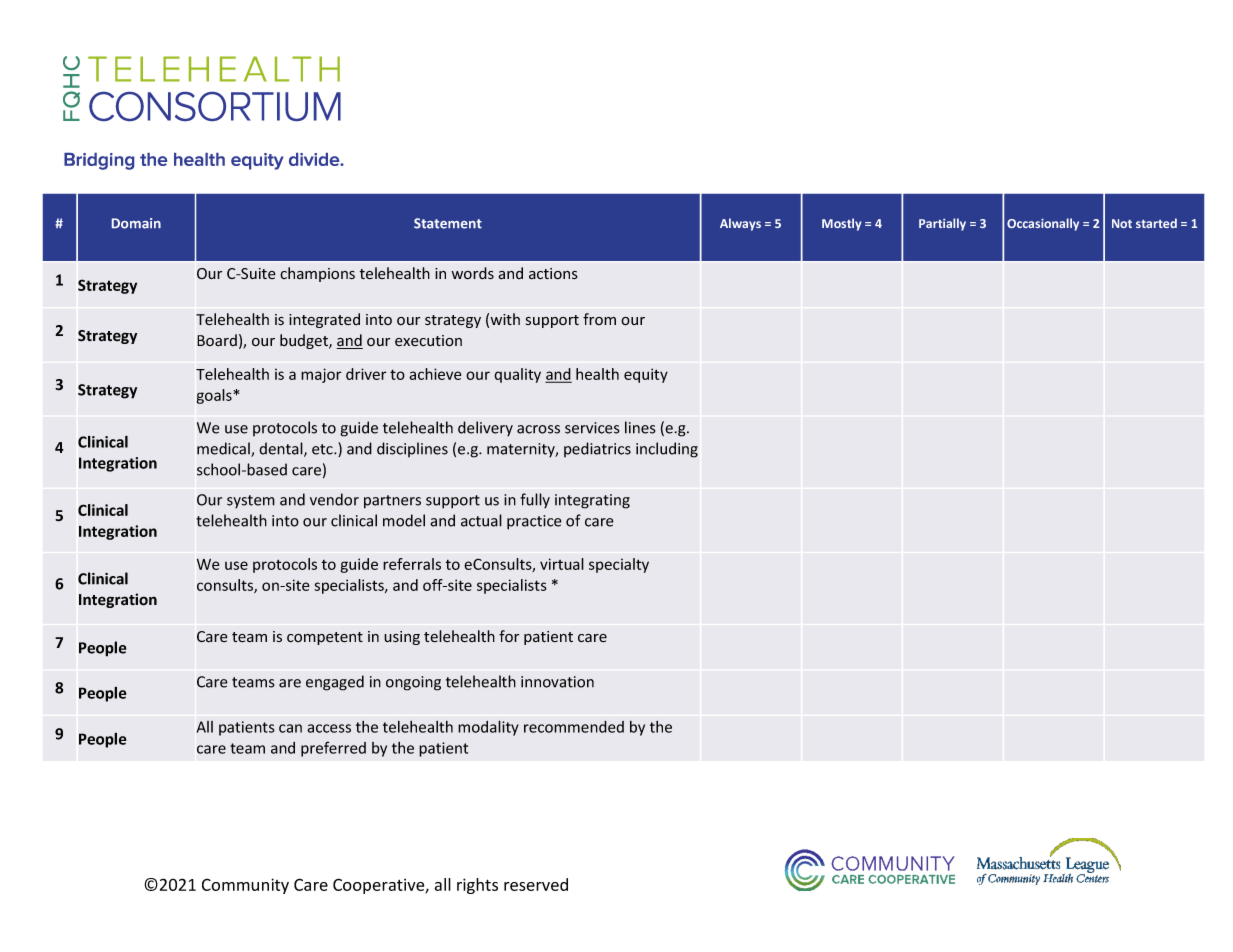 Image resolution: width=1233 pixels, height=952 pixels. Describe the element at coordinates (619, 565) in the document. I see `specialty` at that location.
